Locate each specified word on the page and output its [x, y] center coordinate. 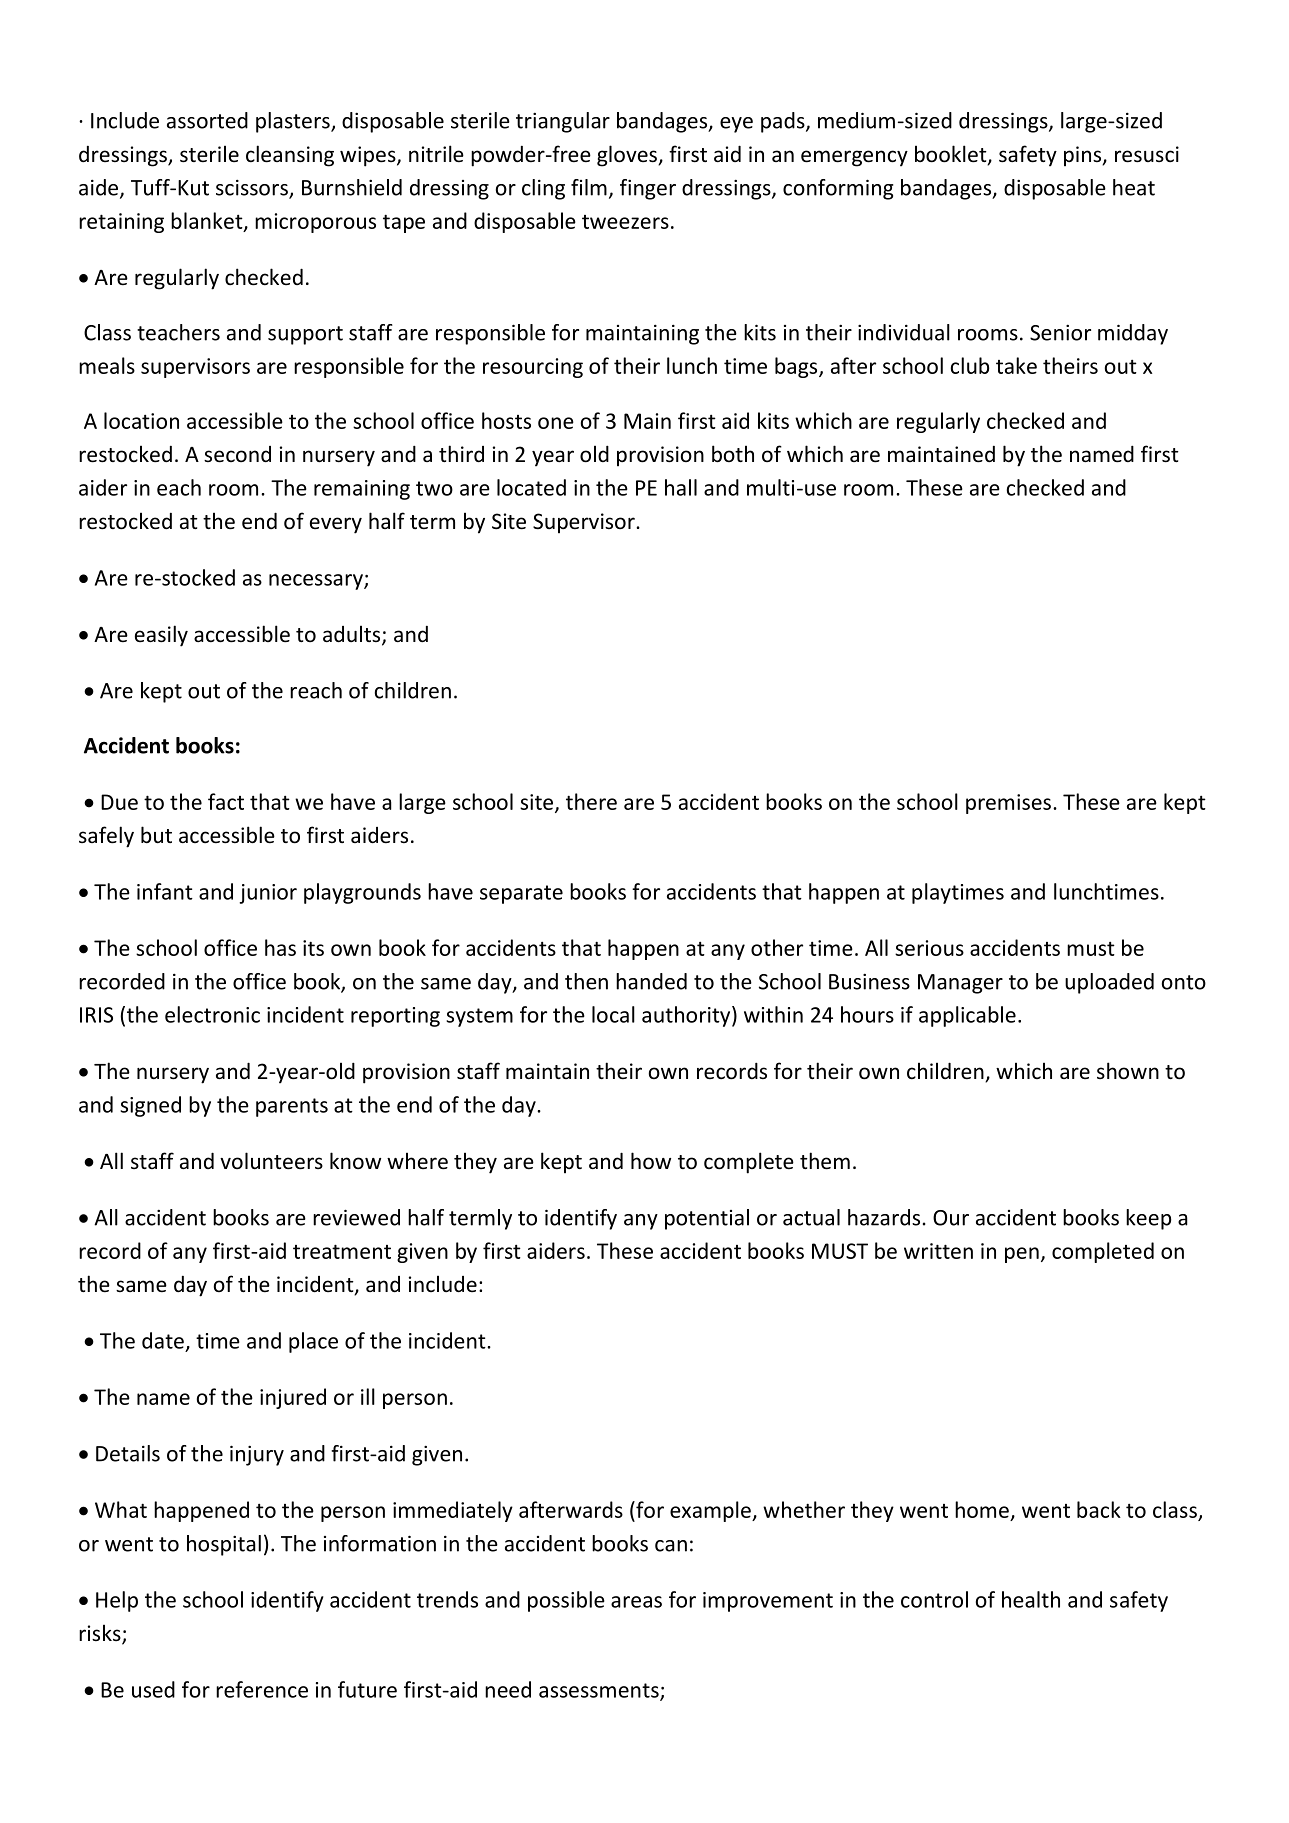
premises [1008, 804]
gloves [628, 156]
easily [161, 636]
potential [707, 1219]
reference [262, 1689]
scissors [253, 188]
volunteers [271, 1161]
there [591, 801]
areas [636, 1602]
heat [1134, 187]
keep [1148, 1219]
